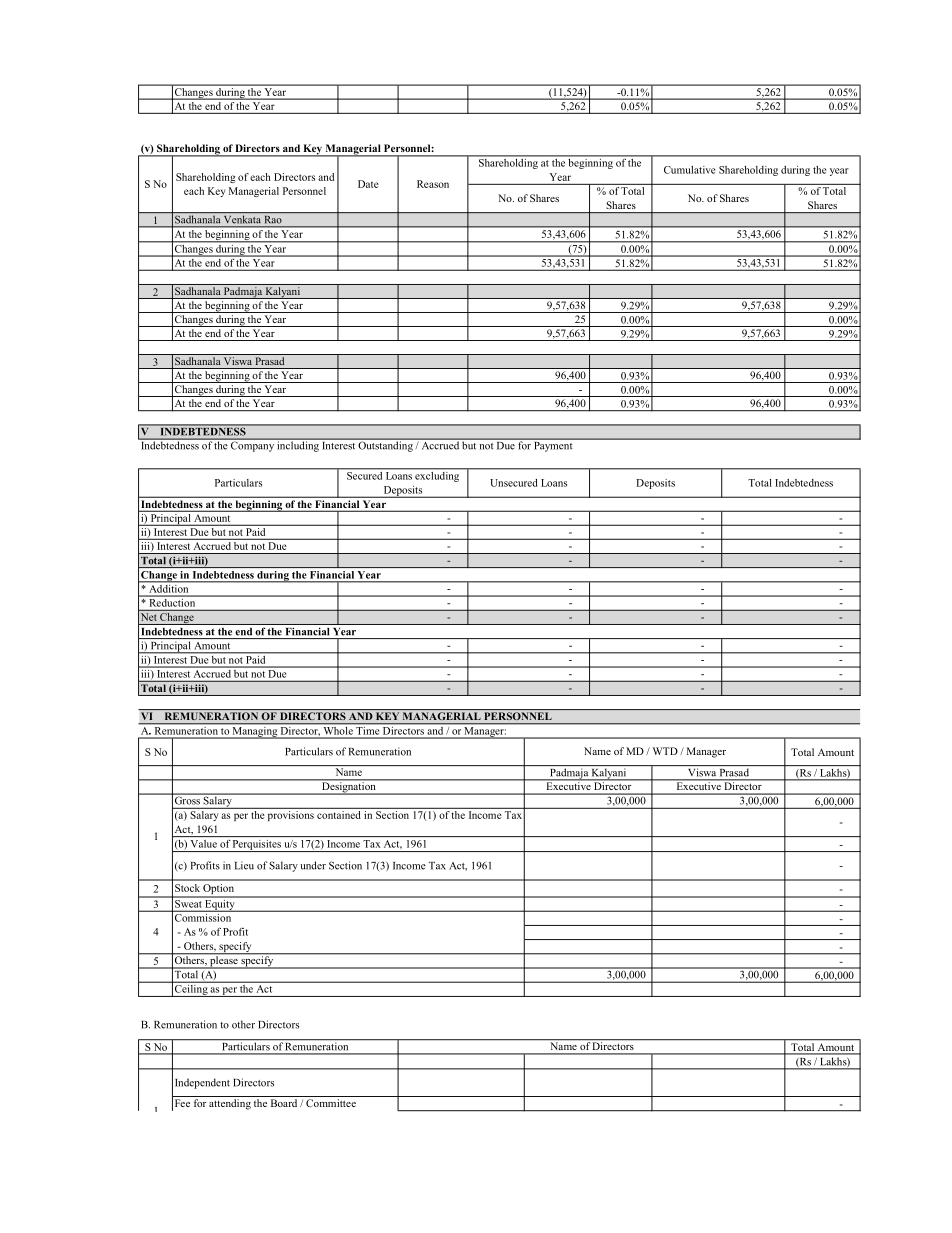  Describe the element at coordinates (252, 445) in the image. I see `Company` at that location.
